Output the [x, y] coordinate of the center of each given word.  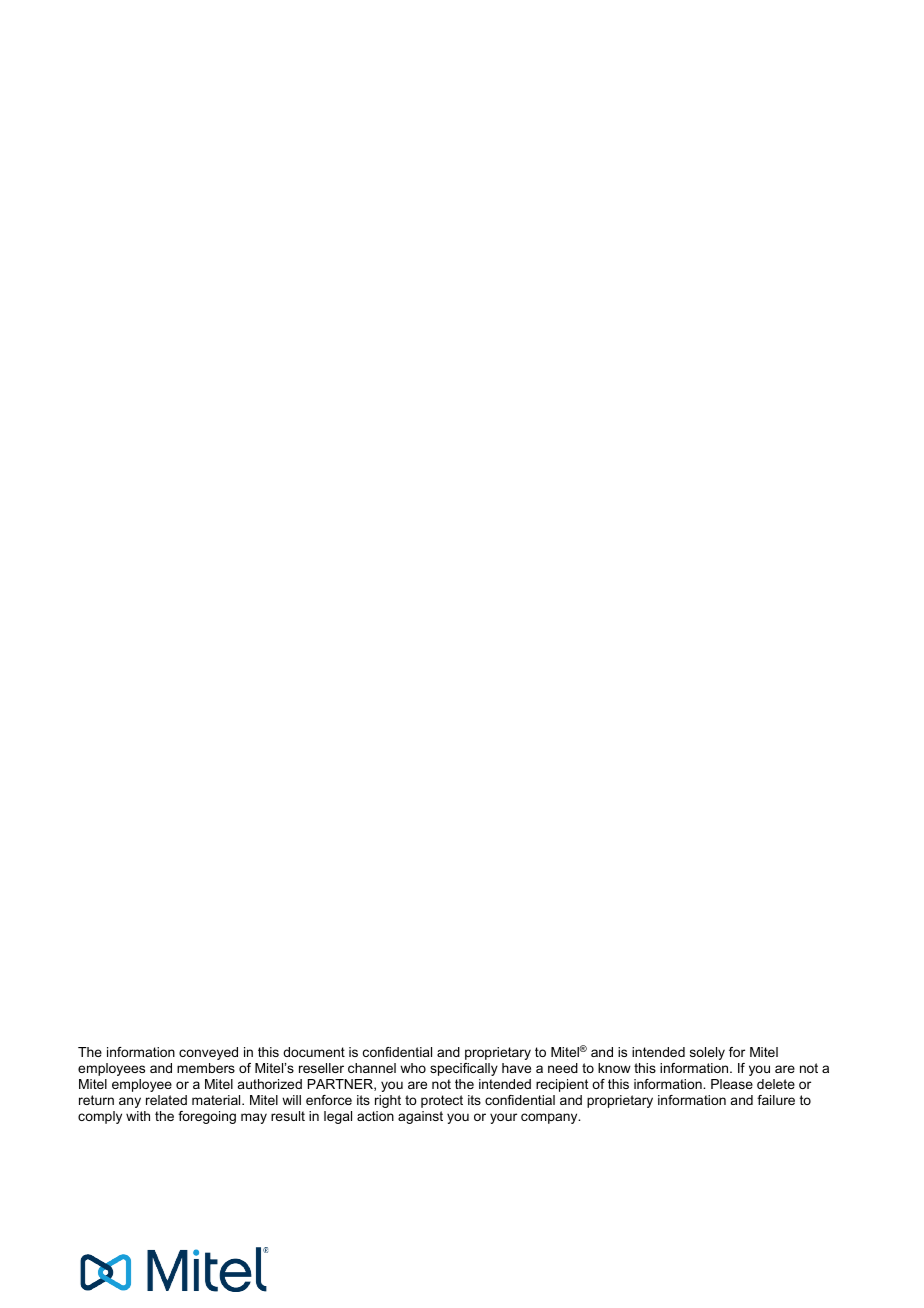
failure [776, 1100]
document [314, 1052]
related [166, 1100]
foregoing [207, 1117]
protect [442, 1101]
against [420, 1117]
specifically [464, 1069]
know [614, 1068]
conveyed [208, 1053]
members [206, 1068]
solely [707, 1053]
